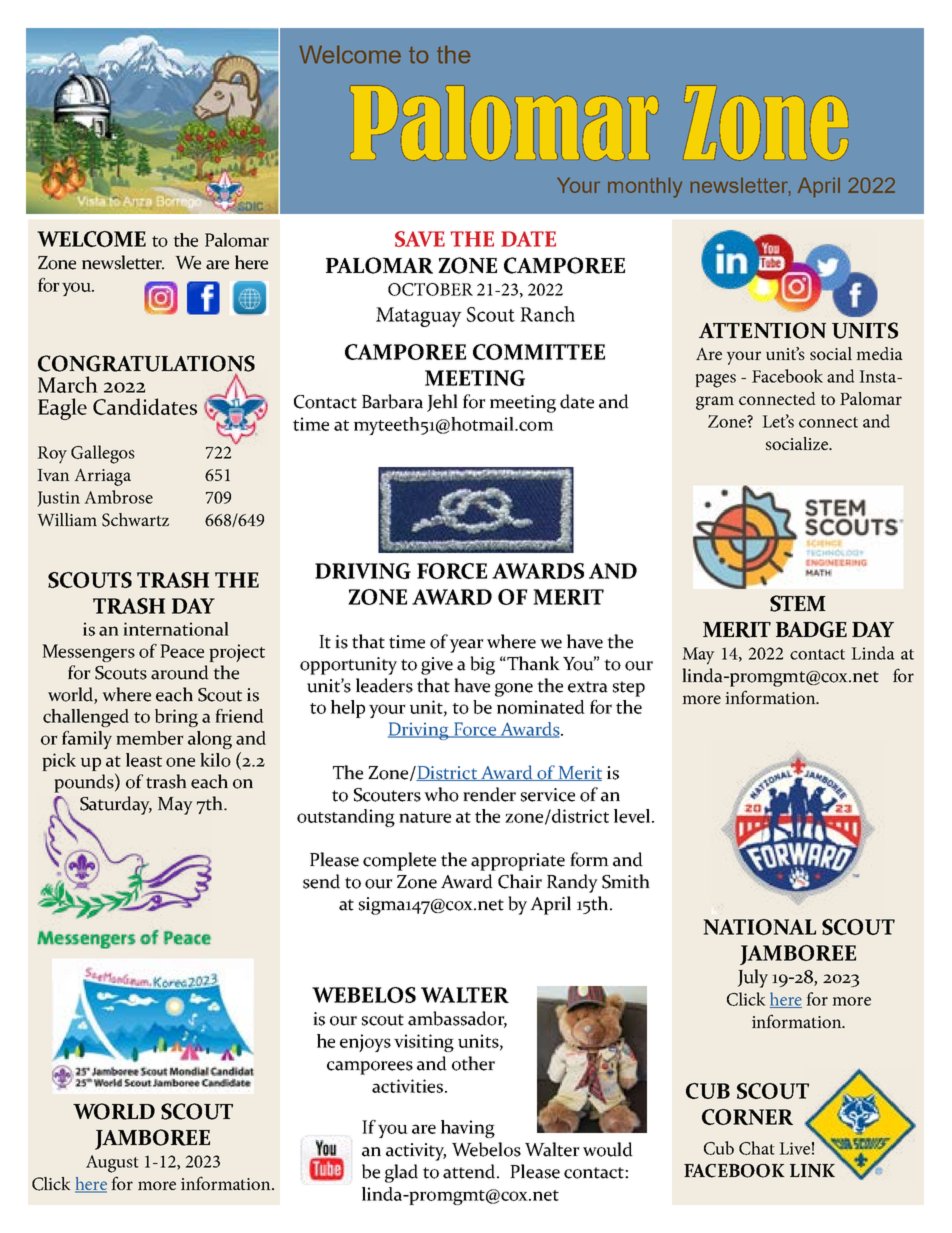  I want to click on send, so click(321, 881).
